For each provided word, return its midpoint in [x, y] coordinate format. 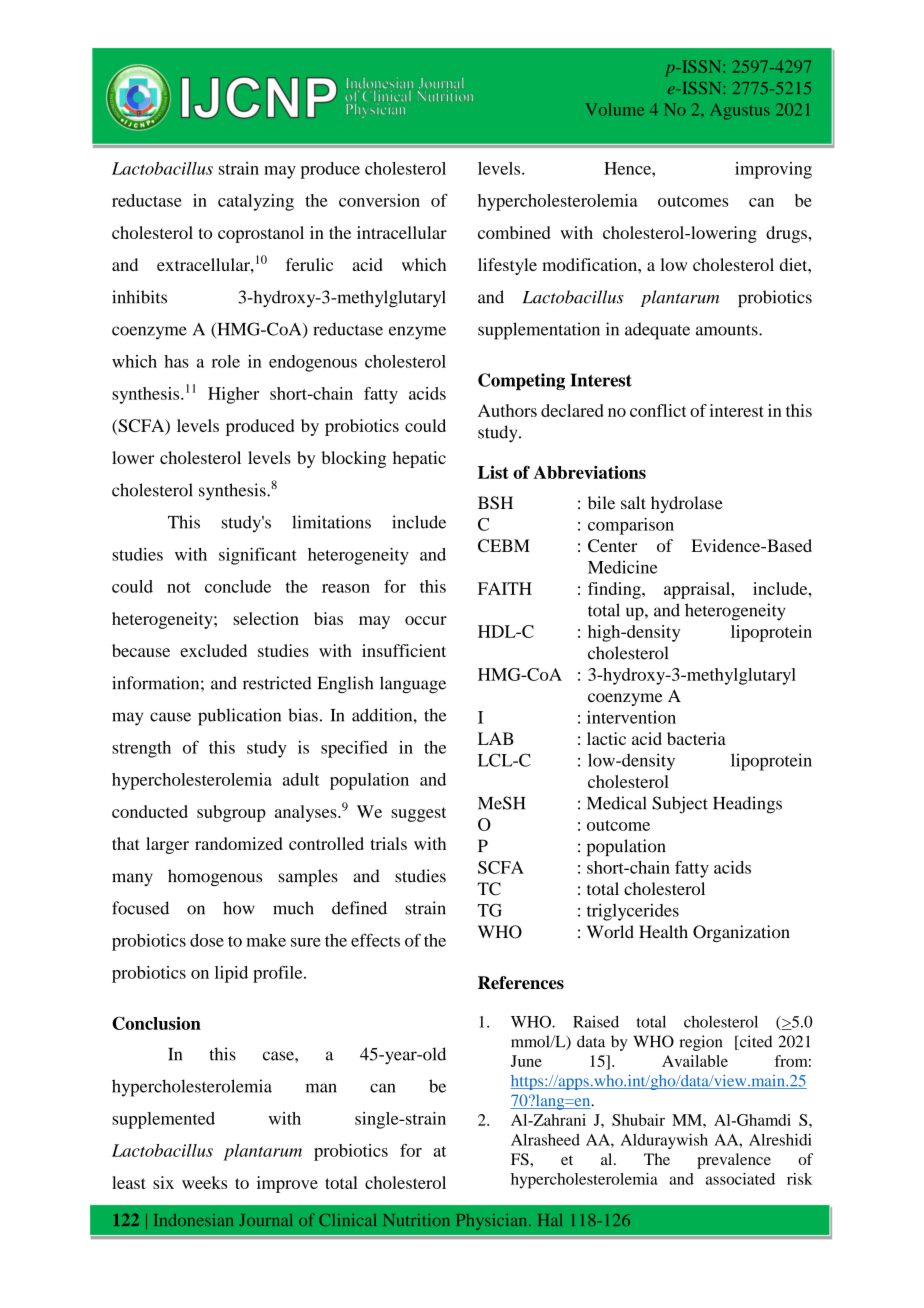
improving [773, 170]
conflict [658, 410]
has [176, 361]
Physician [493, 1222]
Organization [741, 933]
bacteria [696, 738]
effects [375, 940]
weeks [204, 1182]
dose [207, 940]
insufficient [404, 650]
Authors [507, 410]
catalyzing [256, 202]
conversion [379, 200]
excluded [213, 650]
